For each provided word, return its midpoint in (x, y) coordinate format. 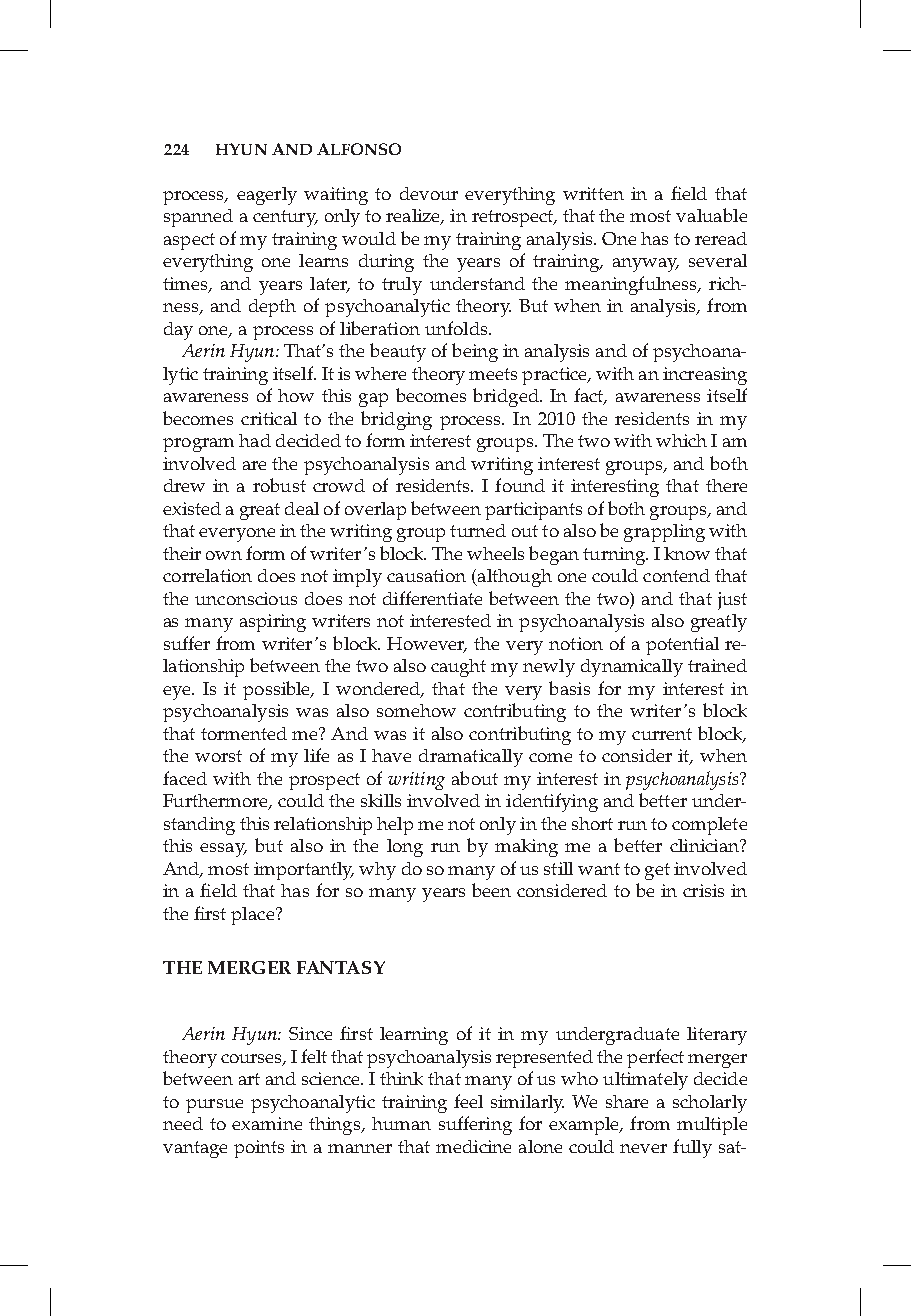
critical (269, 418)
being (475, 352)
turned (478, 530)
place (254, 916)
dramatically (471, 758)
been (491, 890)
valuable (711, 215)
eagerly (267, 196)
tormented (244, 733)
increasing (705, 376)
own (224, 555)
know (687, 553)
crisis (703, 890)
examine (267, 1123)
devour (429, 193)
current (662, 734)
